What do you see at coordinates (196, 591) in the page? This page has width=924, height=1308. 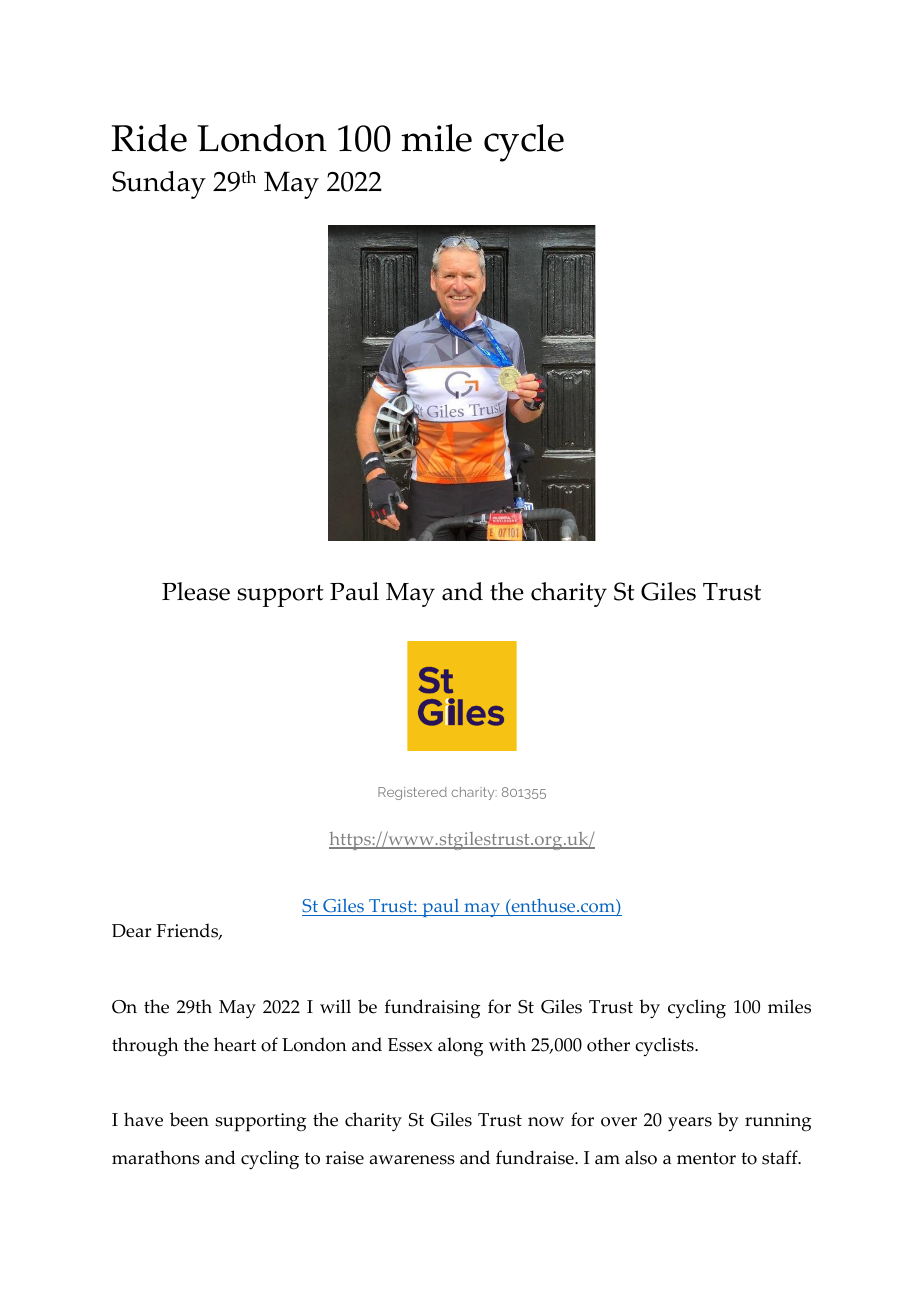 I see `Please` at bounding box center [196, 591].
